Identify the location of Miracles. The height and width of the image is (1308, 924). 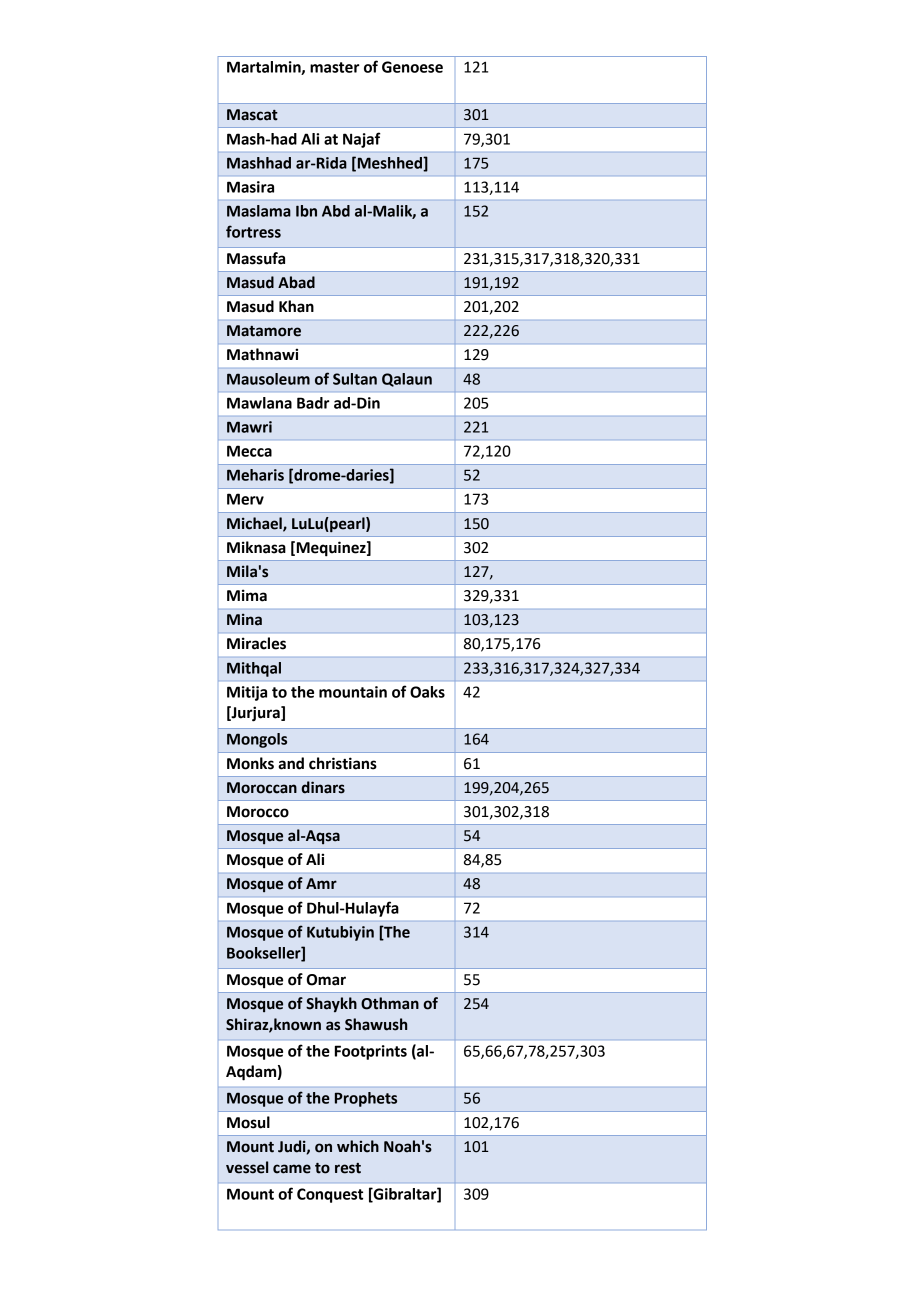
(256, 643).
